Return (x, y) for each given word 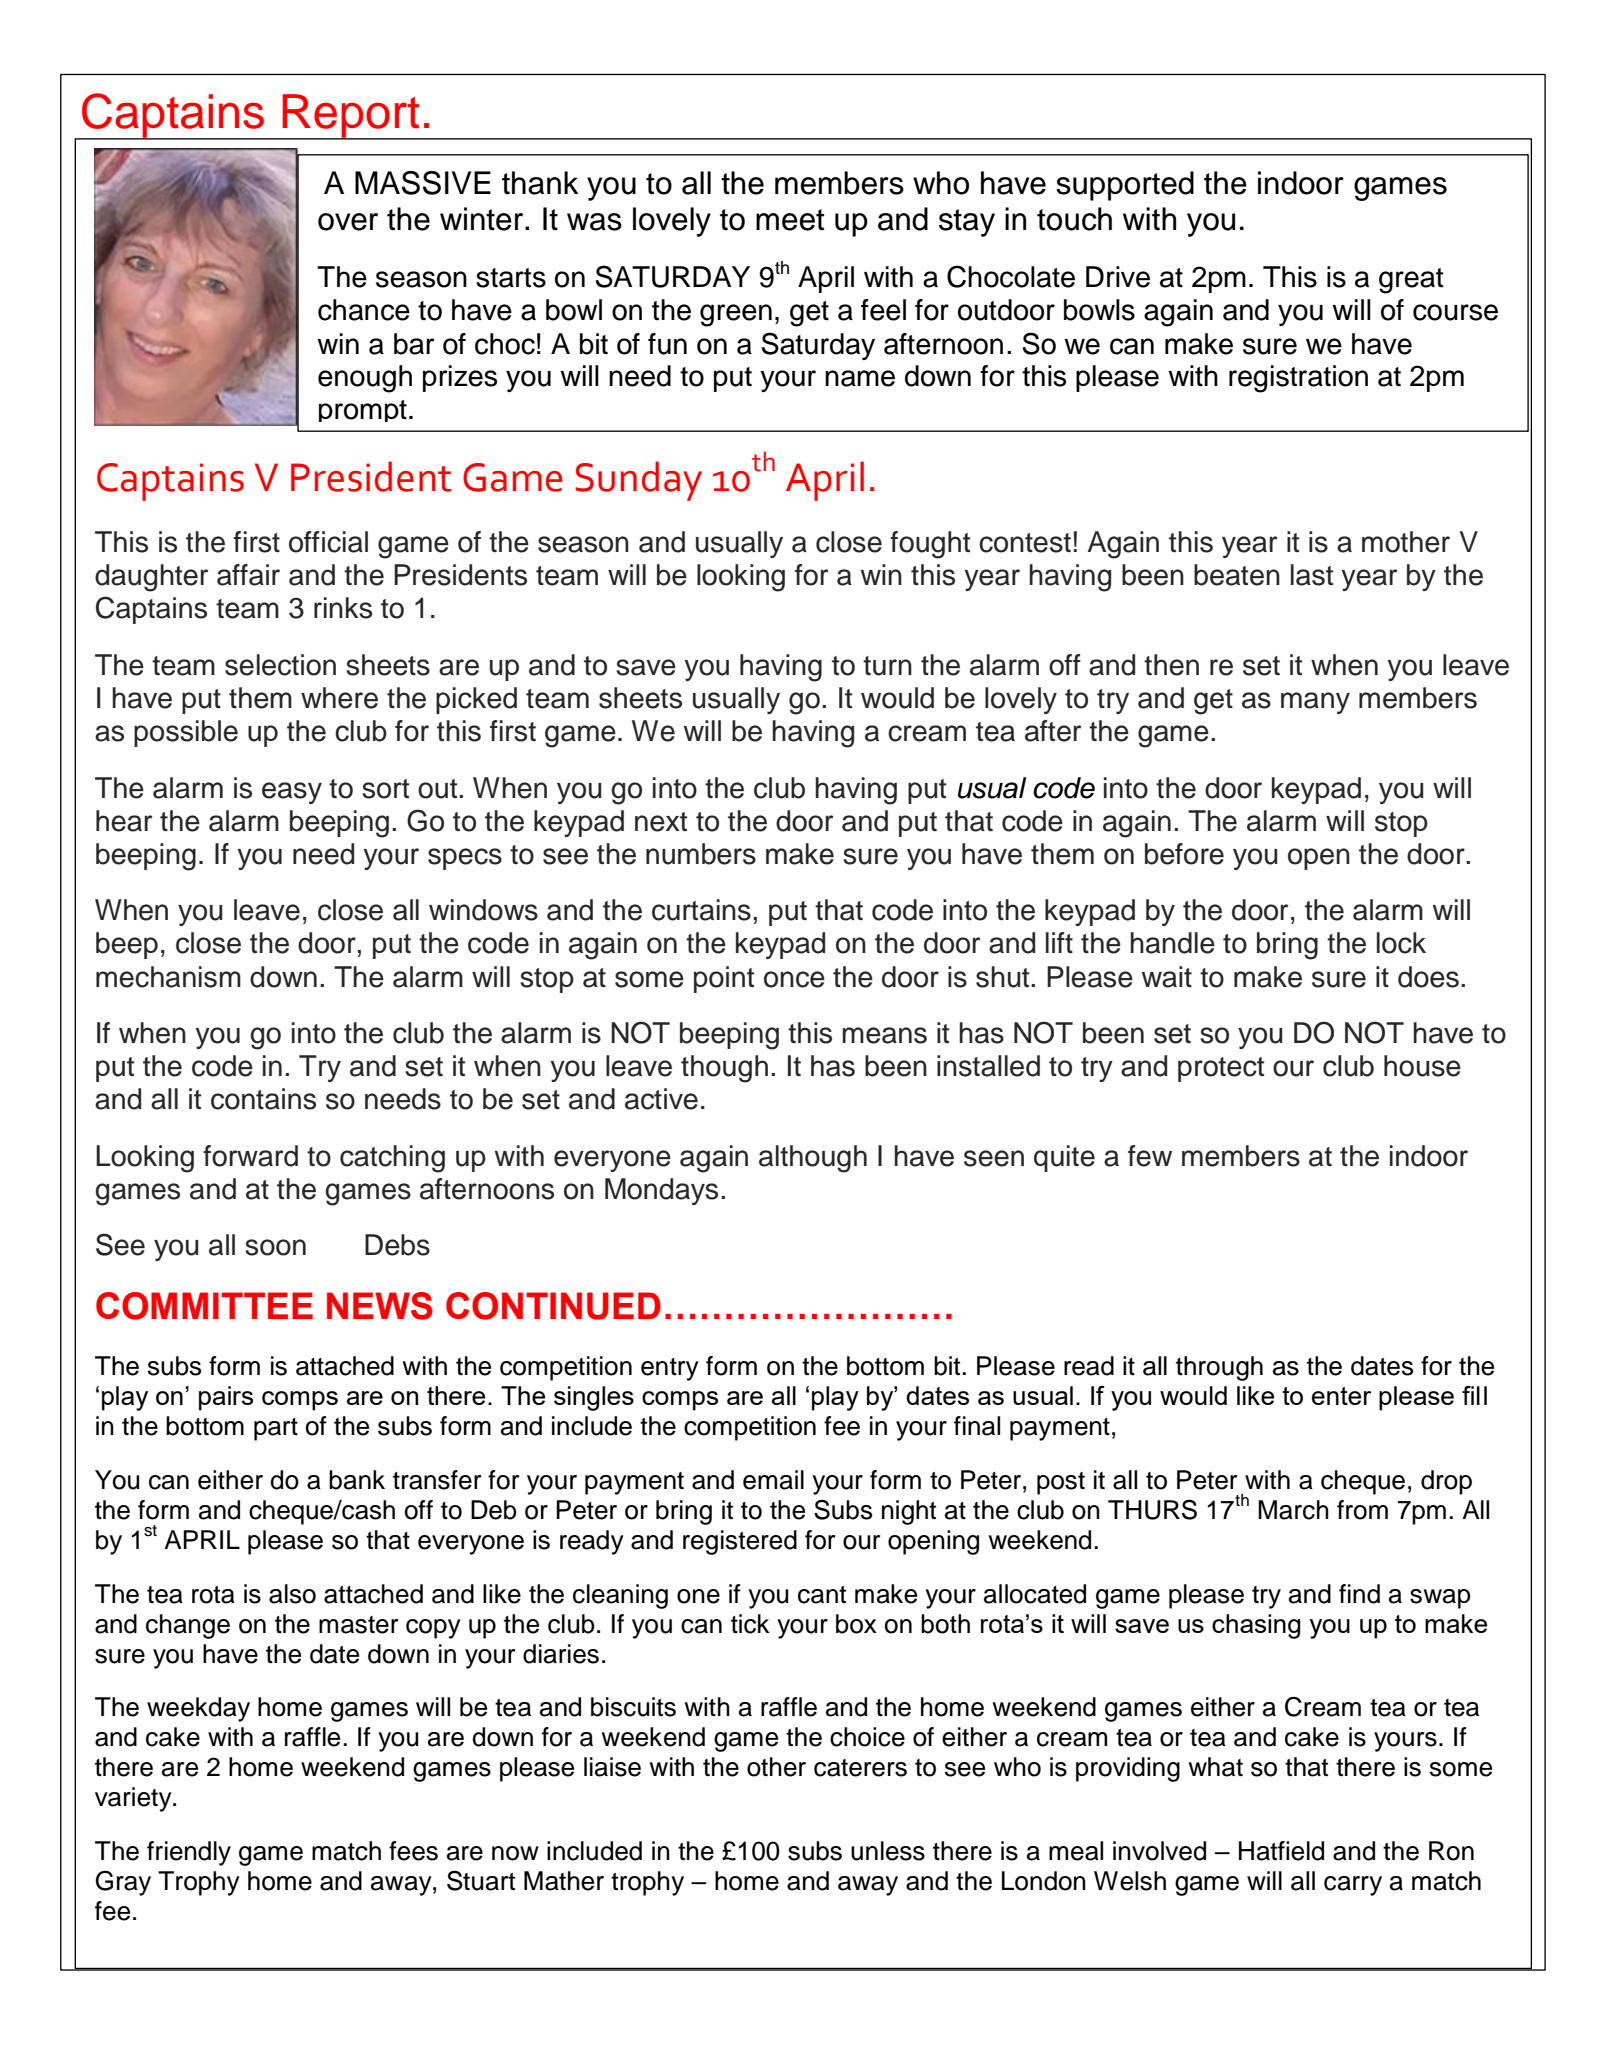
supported (1125, 186)
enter (1342, 1396)
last (1312, 575)
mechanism (168, 977)
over (348, 222)
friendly (189, 1853)
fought (930, 545)
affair (248, 575)
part (276, 1429)
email (773, 1480)
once (794, 979)
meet (790, 220)
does (1428, 977)
